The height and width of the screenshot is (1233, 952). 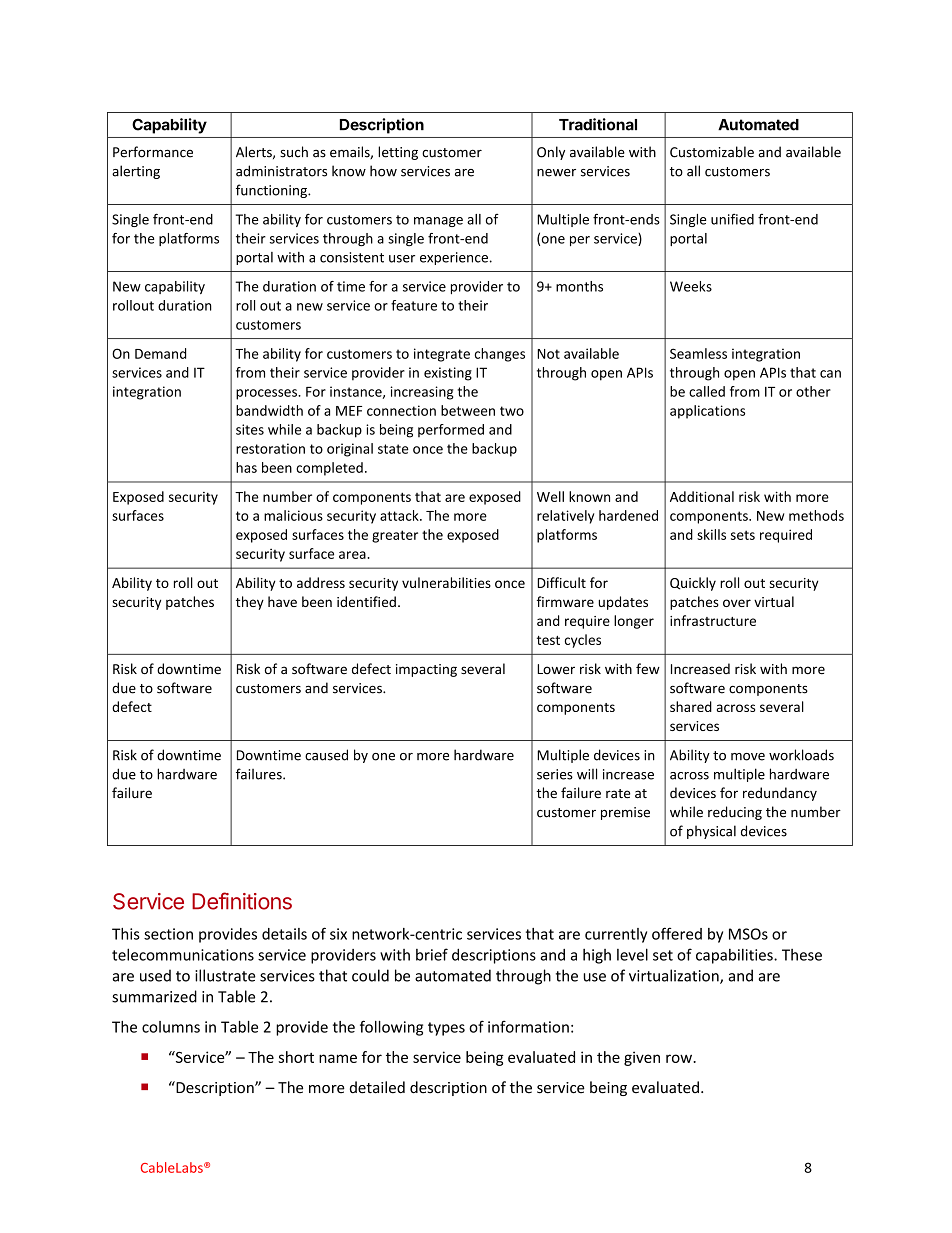 I want to click on Definitions, so click(x=242, y=901).
